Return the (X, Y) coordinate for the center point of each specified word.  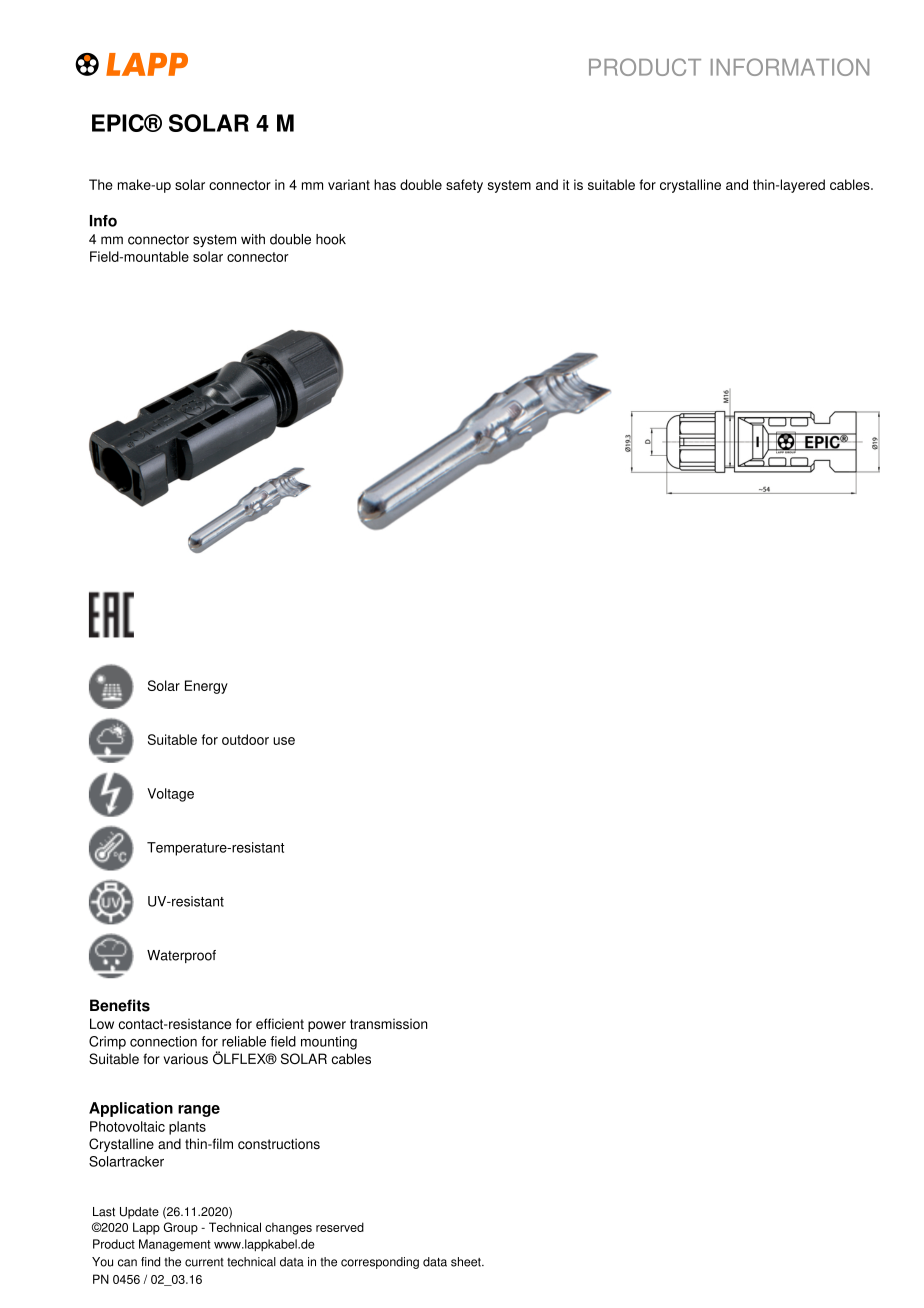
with (253, 239)
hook (331, 239)
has (385, 184)
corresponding (380, 1263)
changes (288, 1228)
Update (139, 1213)
